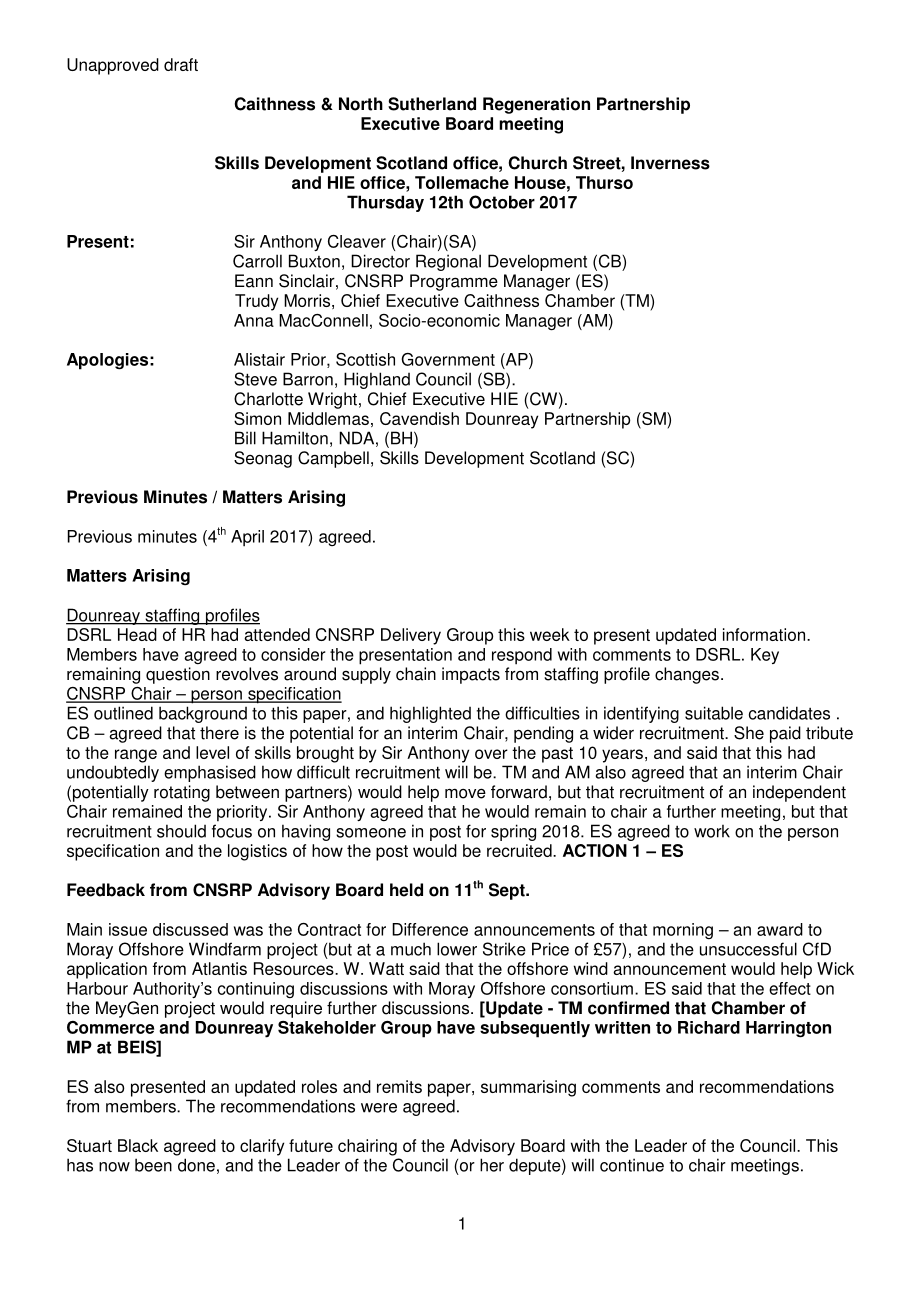 The image size is (924, 1308). What do you see at coordinates (508, 891) in the screenshot?
I see `Sept` at bounding box center [508, 891].
